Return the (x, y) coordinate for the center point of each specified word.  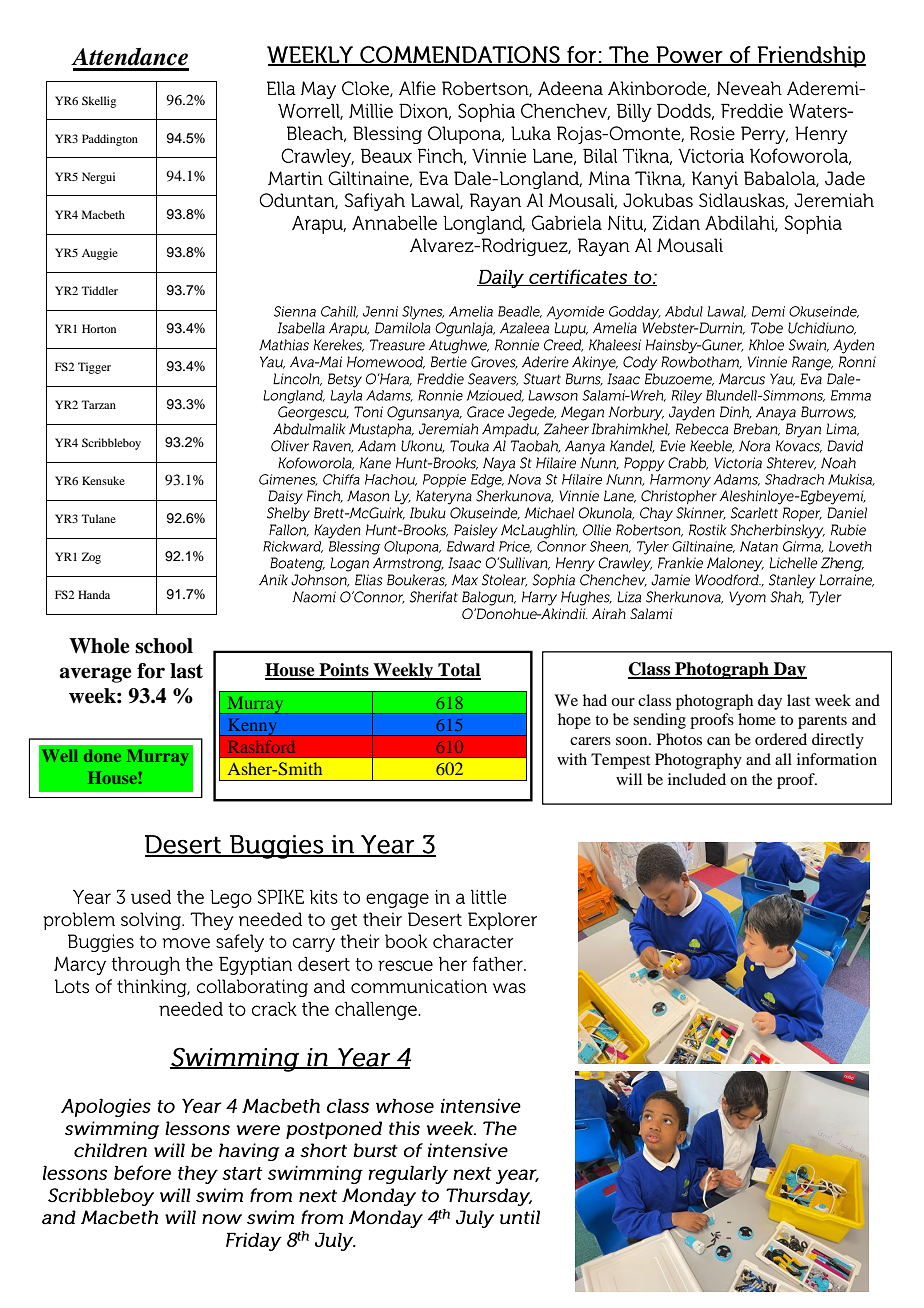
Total (458, 671)
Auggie (100, 254)
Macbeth (103, 214)
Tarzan (98, 404)
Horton (99, 328)
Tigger (94, 368)
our (623, 702)
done (102, 755)
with (572, 759)
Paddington (110, 140)
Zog (91, 558)
